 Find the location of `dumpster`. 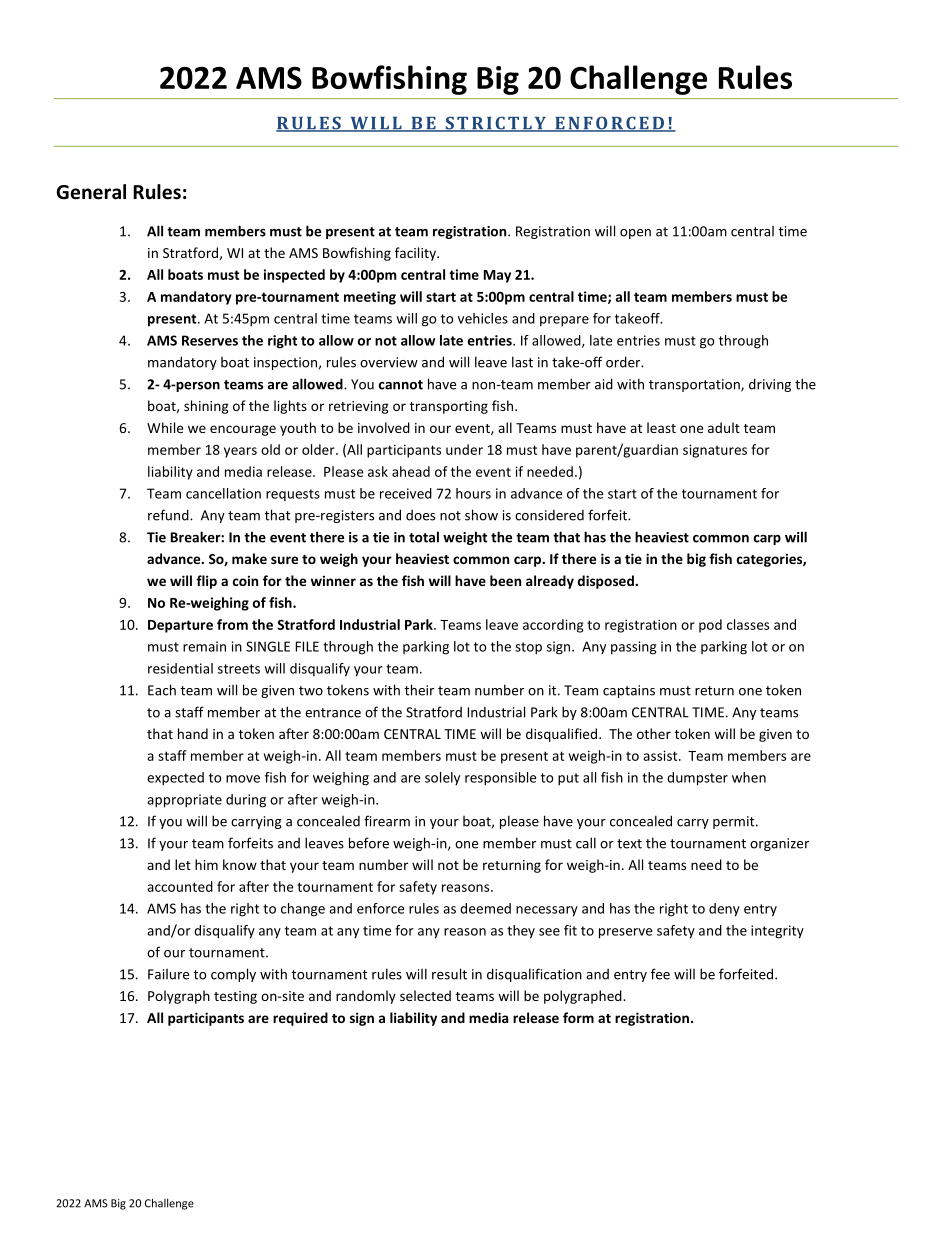

dumpster is located at coordinates (697, 779).
